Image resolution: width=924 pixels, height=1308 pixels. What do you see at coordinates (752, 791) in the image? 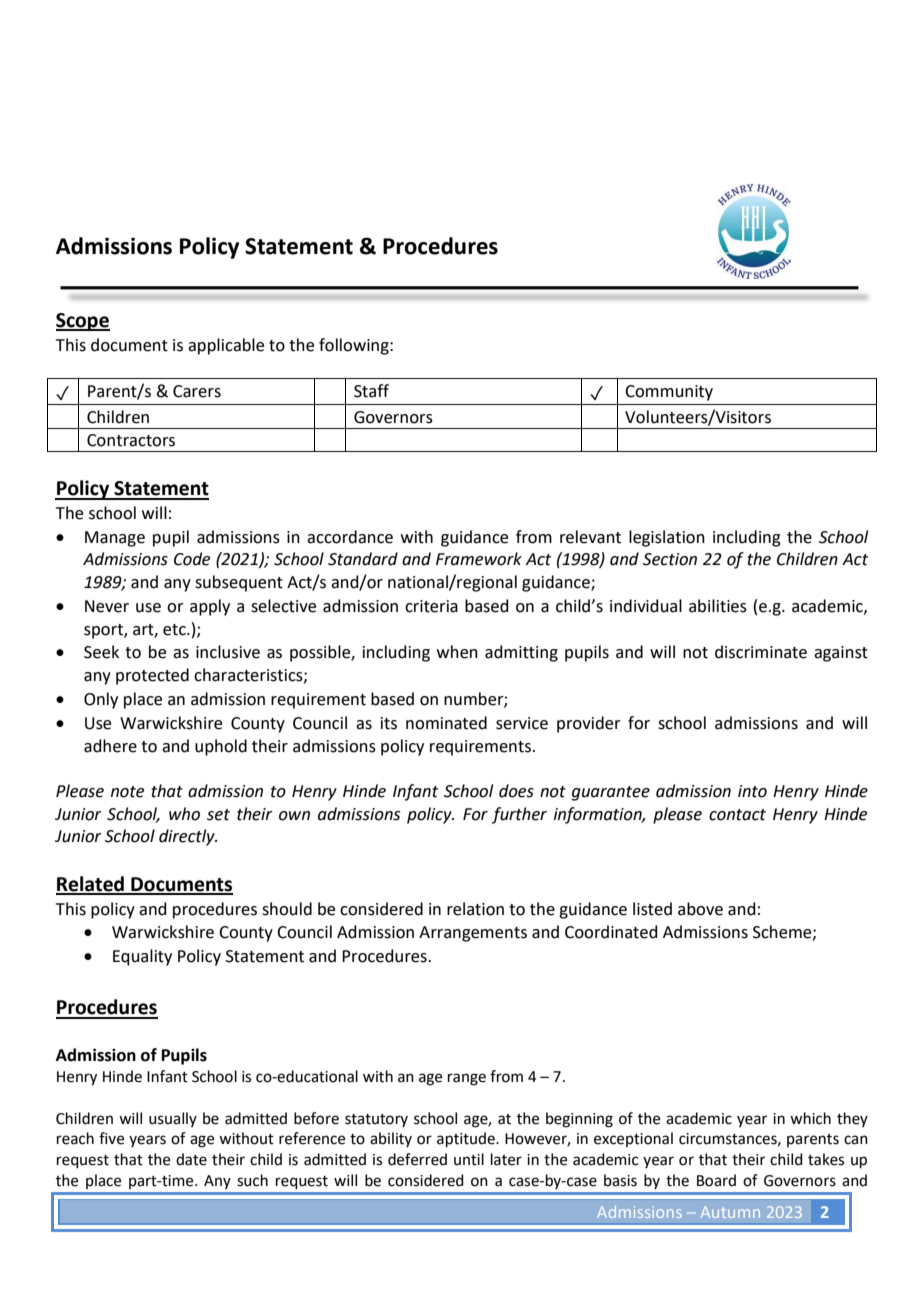
I see `into` at bounding box center [752, 791].
